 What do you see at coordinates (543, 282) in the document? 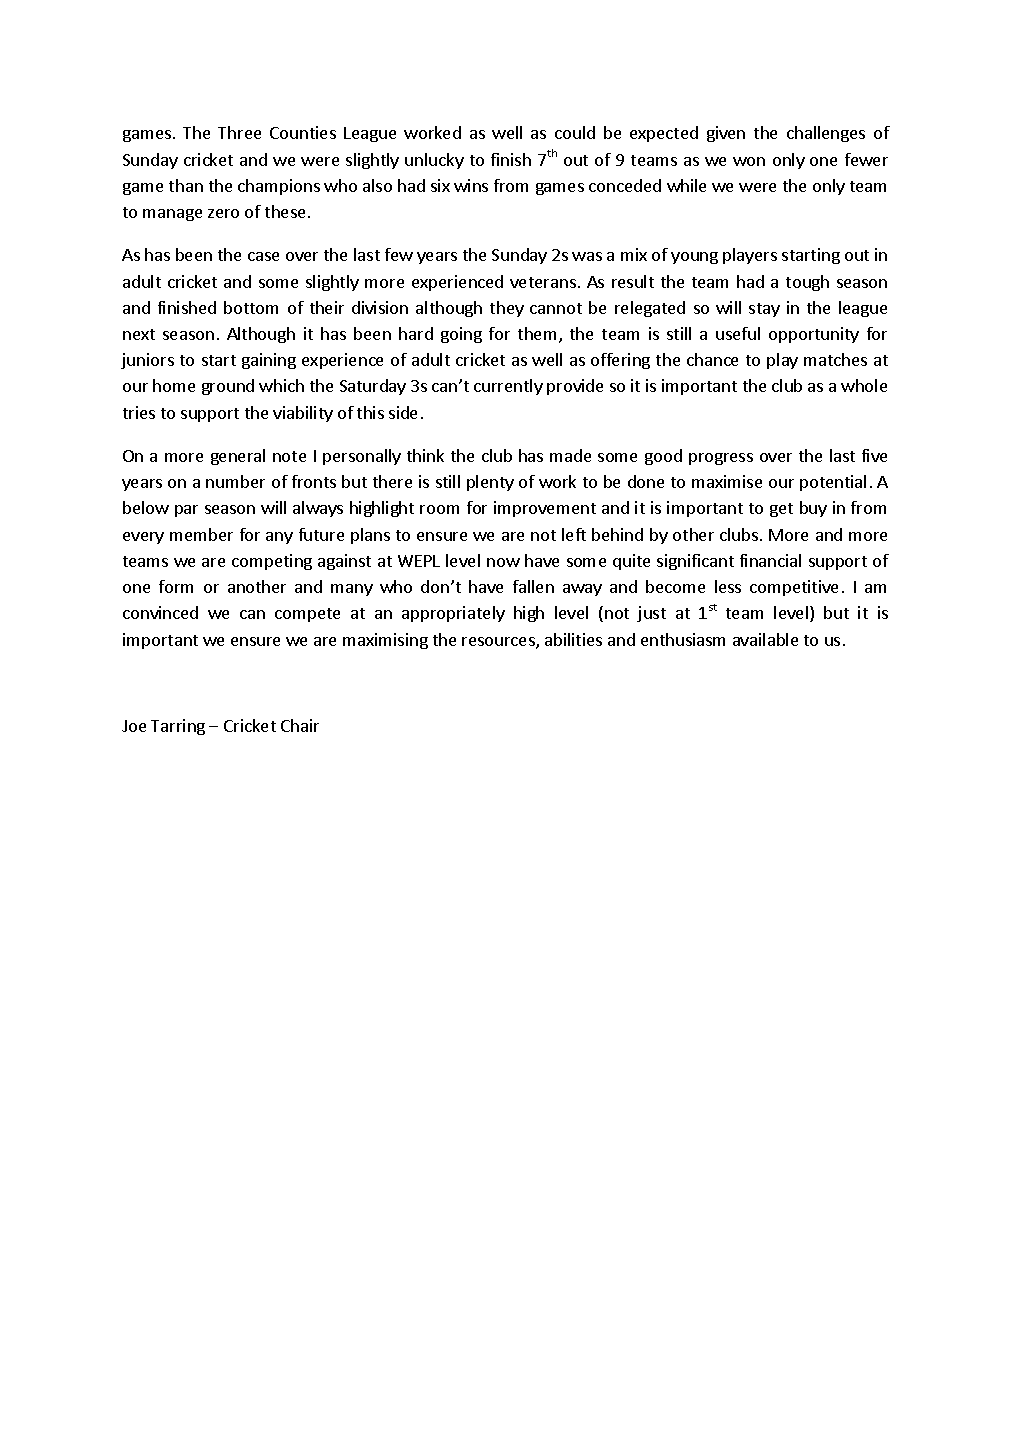
I see `veterans` at bounding box center [543, 282].
